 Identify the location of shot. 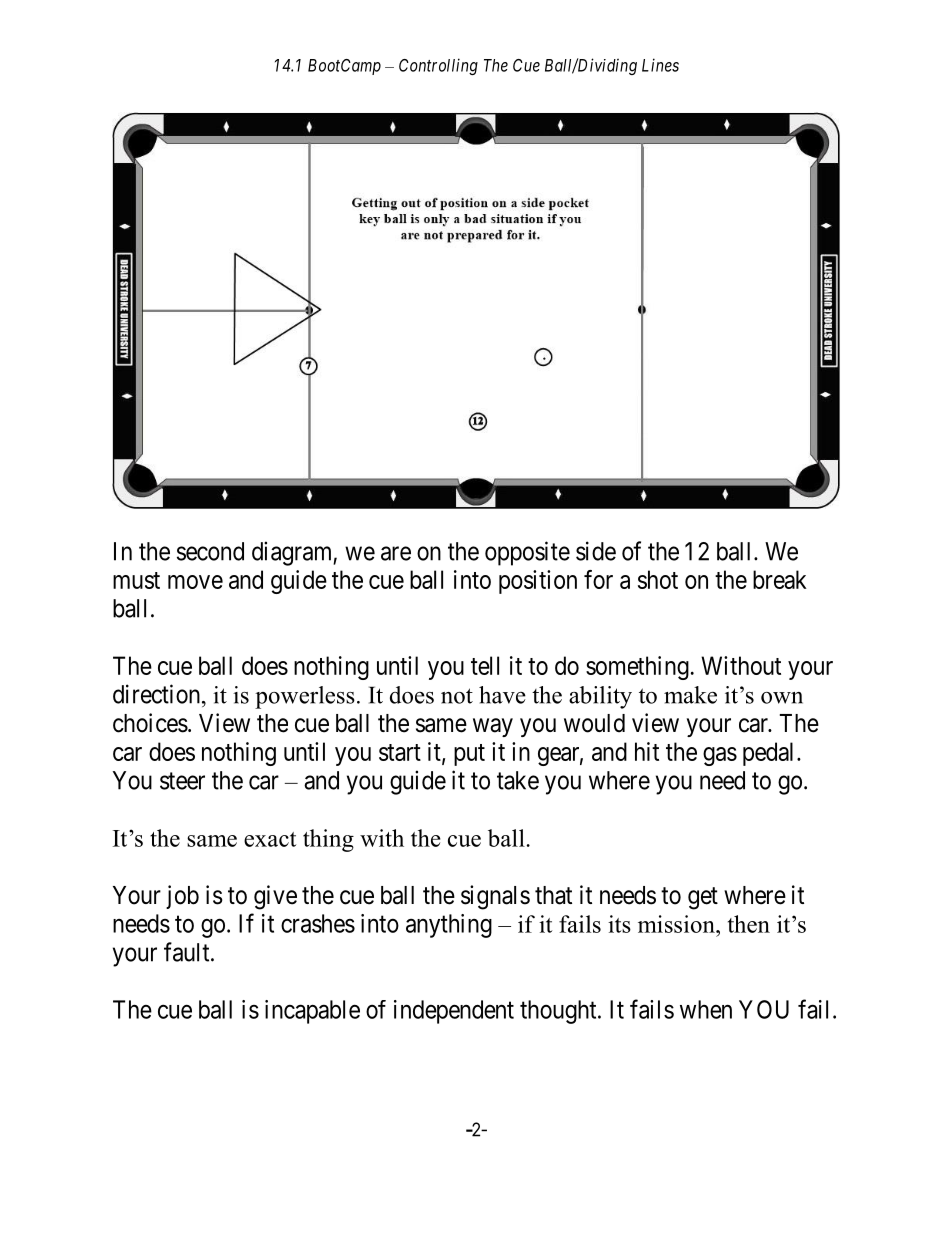
(658, 579).
